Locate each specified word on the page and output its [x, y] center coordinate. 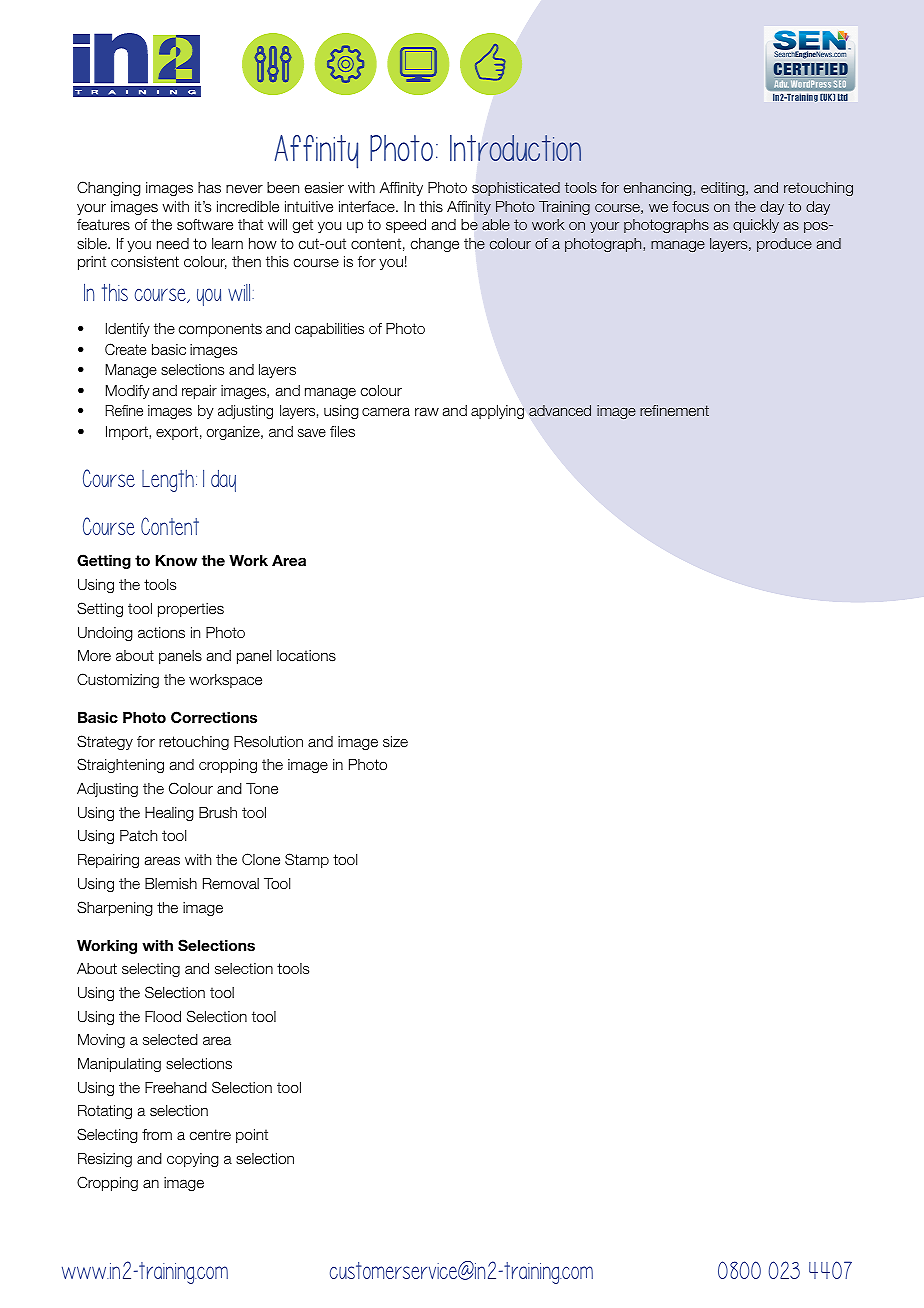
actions [161, 633]
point [252, 1136]
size [395, 742]
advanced [560, 410]
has [209, 188]
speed [406, 226]
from [157, 1134]
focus [690, 206]
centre [210, 1134]
